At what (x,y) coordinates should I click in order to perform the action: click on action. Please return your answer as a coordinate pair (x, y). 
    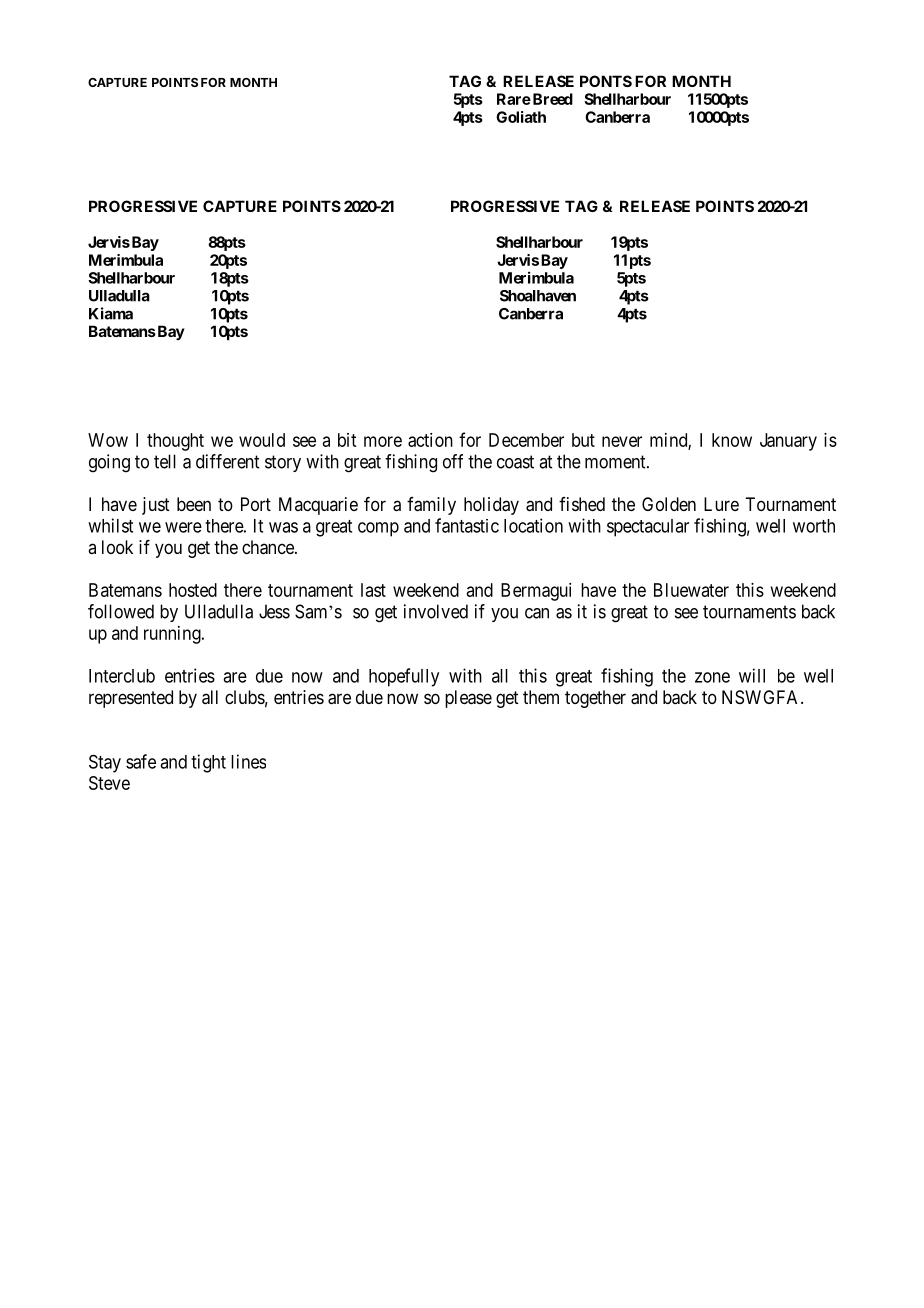
    Looking at the image, I should click on (430, 440).
